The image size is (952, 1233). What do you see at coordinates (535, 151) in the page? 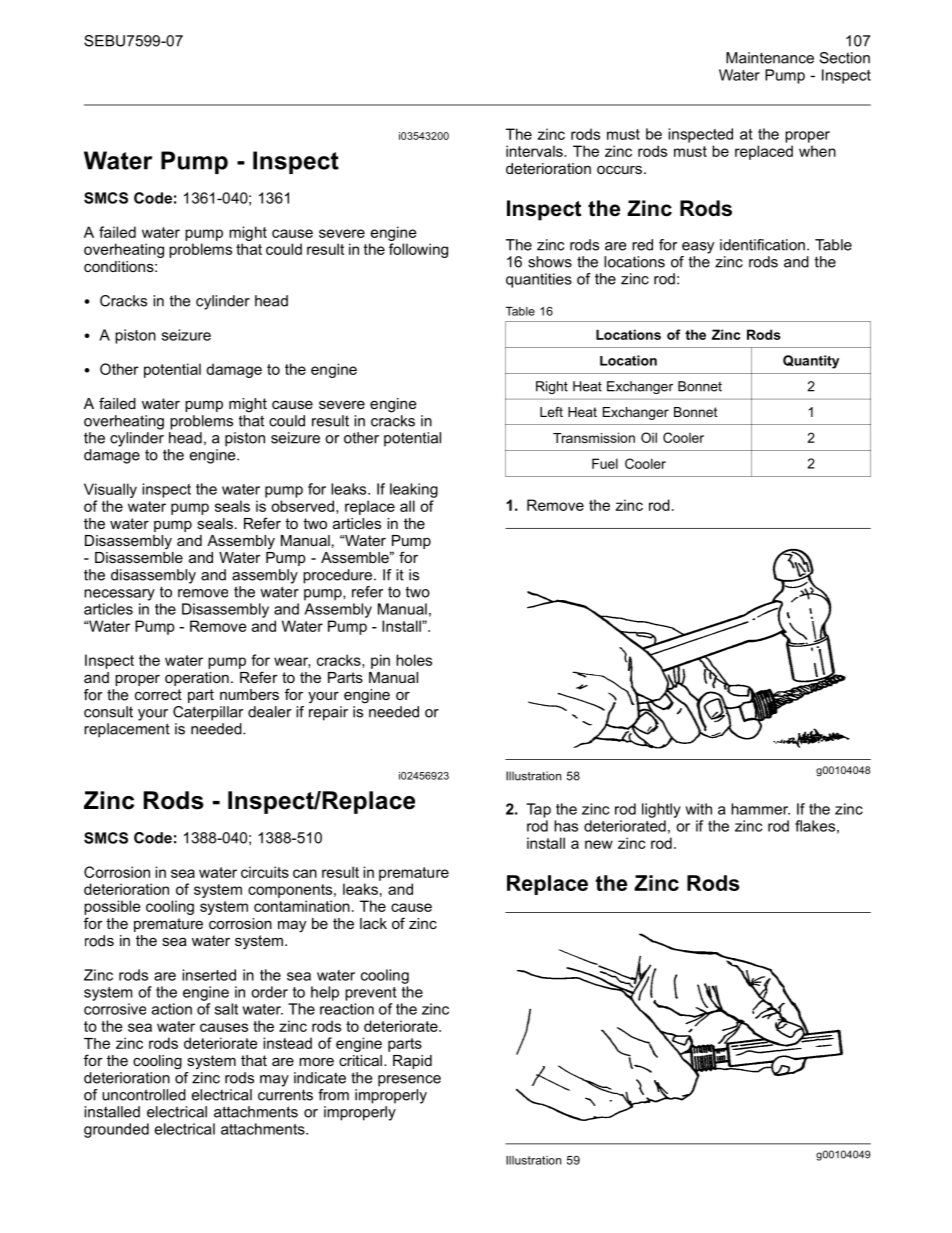
I see `intervals` at bounding box center [535, 151].
